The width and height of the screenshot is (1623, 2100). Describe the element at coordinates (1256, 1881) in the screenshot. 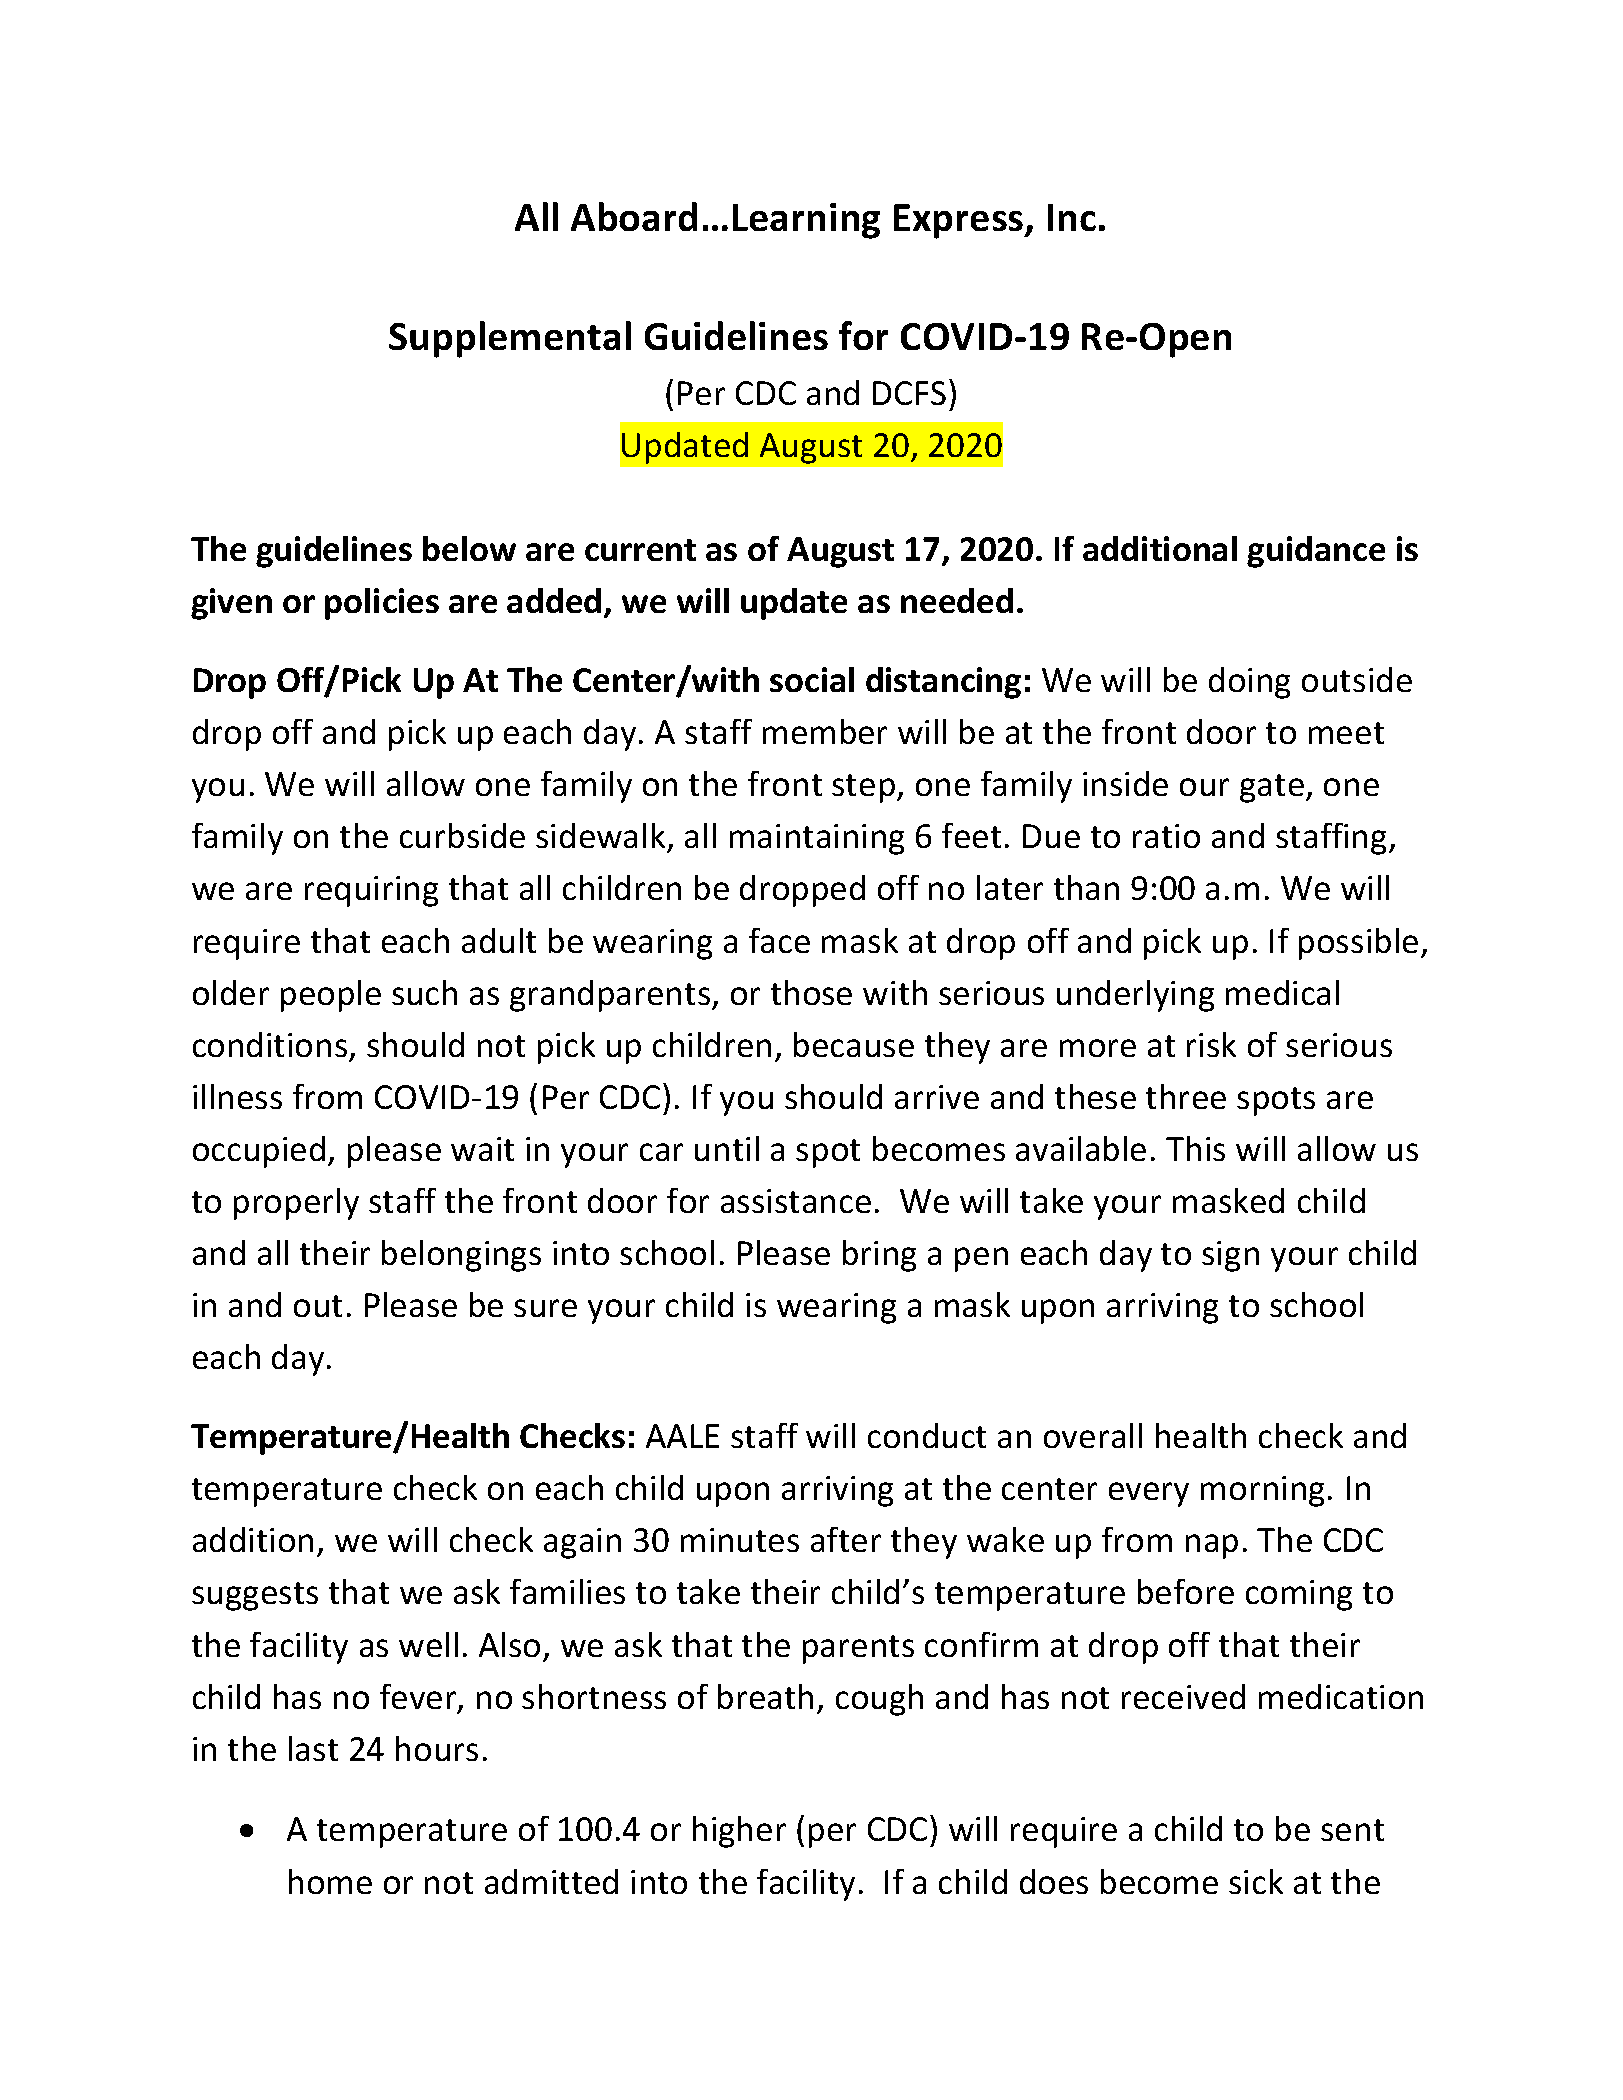

I see `sick` at that location.
